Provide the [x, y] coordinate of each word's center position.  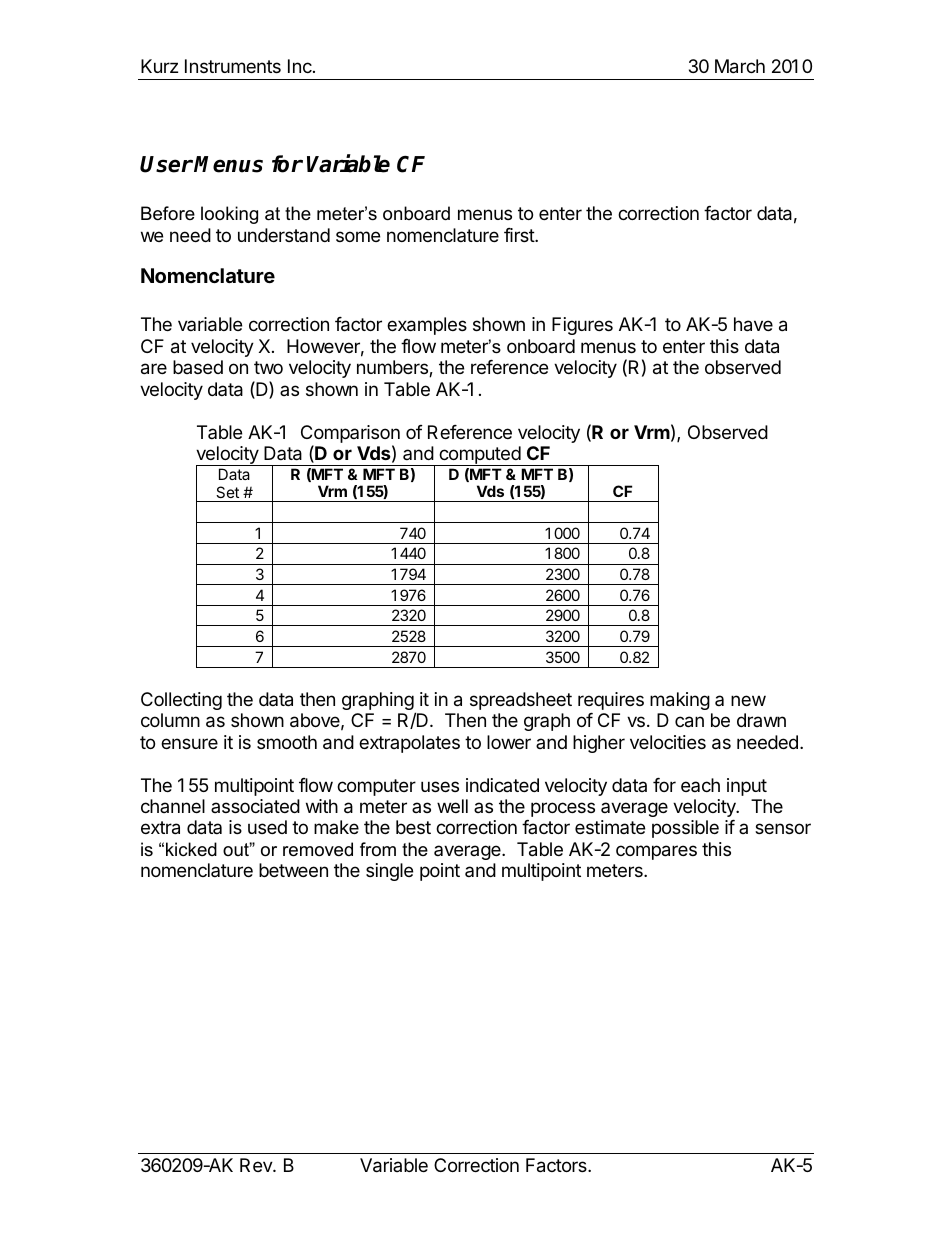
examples [427, 326]
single [389, 872]
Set [227, 492]
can [689, 722]
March [740, 66]
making [680, 701]
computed [479, 456]
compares [656, 852]
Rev [257, 1165]
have [753, 324]
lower [509, 742]
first [520, 235]
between [293, 870]
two [268, 367]
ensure [189, 743]
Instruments [233, 66]
